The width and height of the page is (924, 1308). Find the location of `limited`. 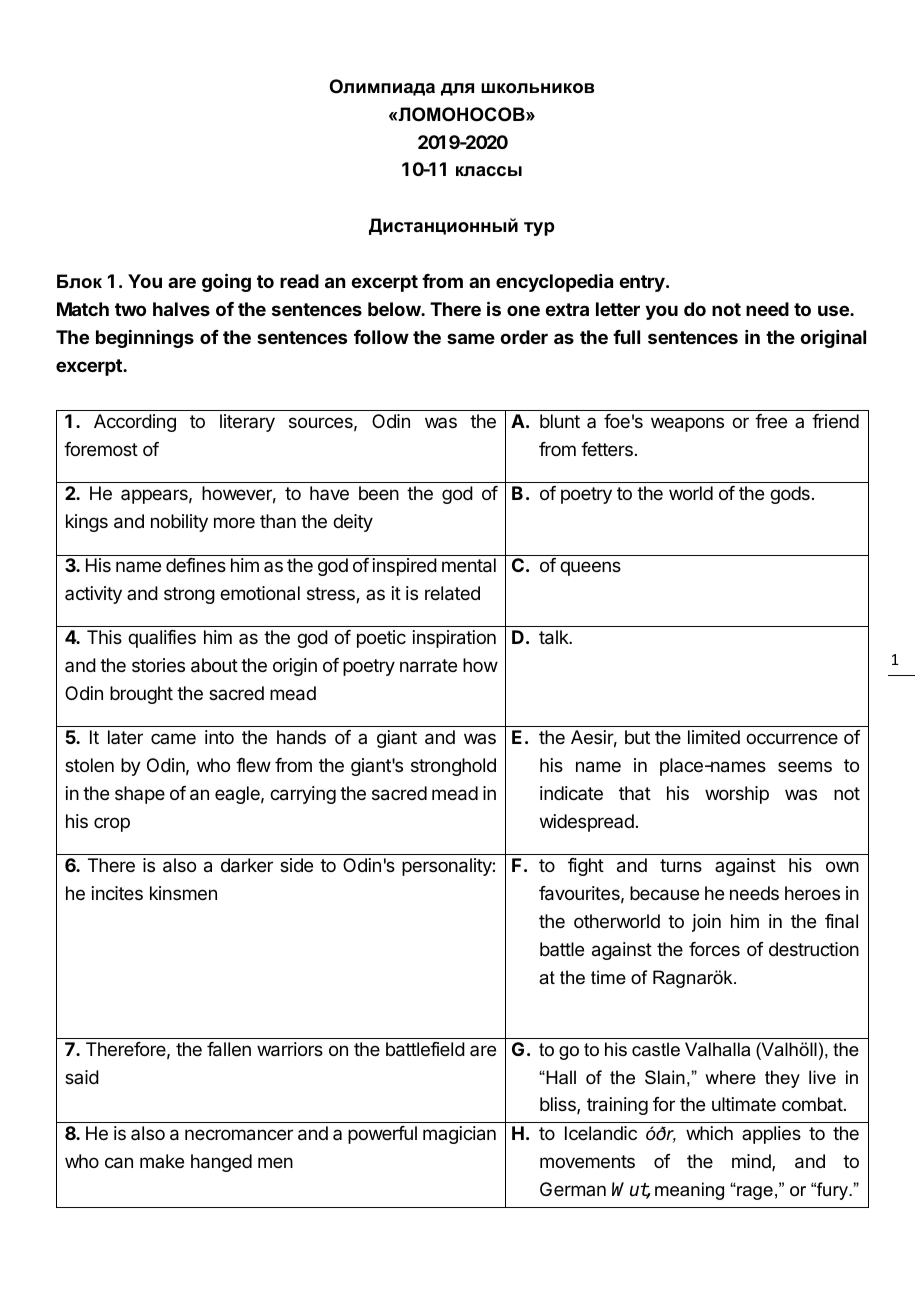

limited is located at coordinates (714, 737).
